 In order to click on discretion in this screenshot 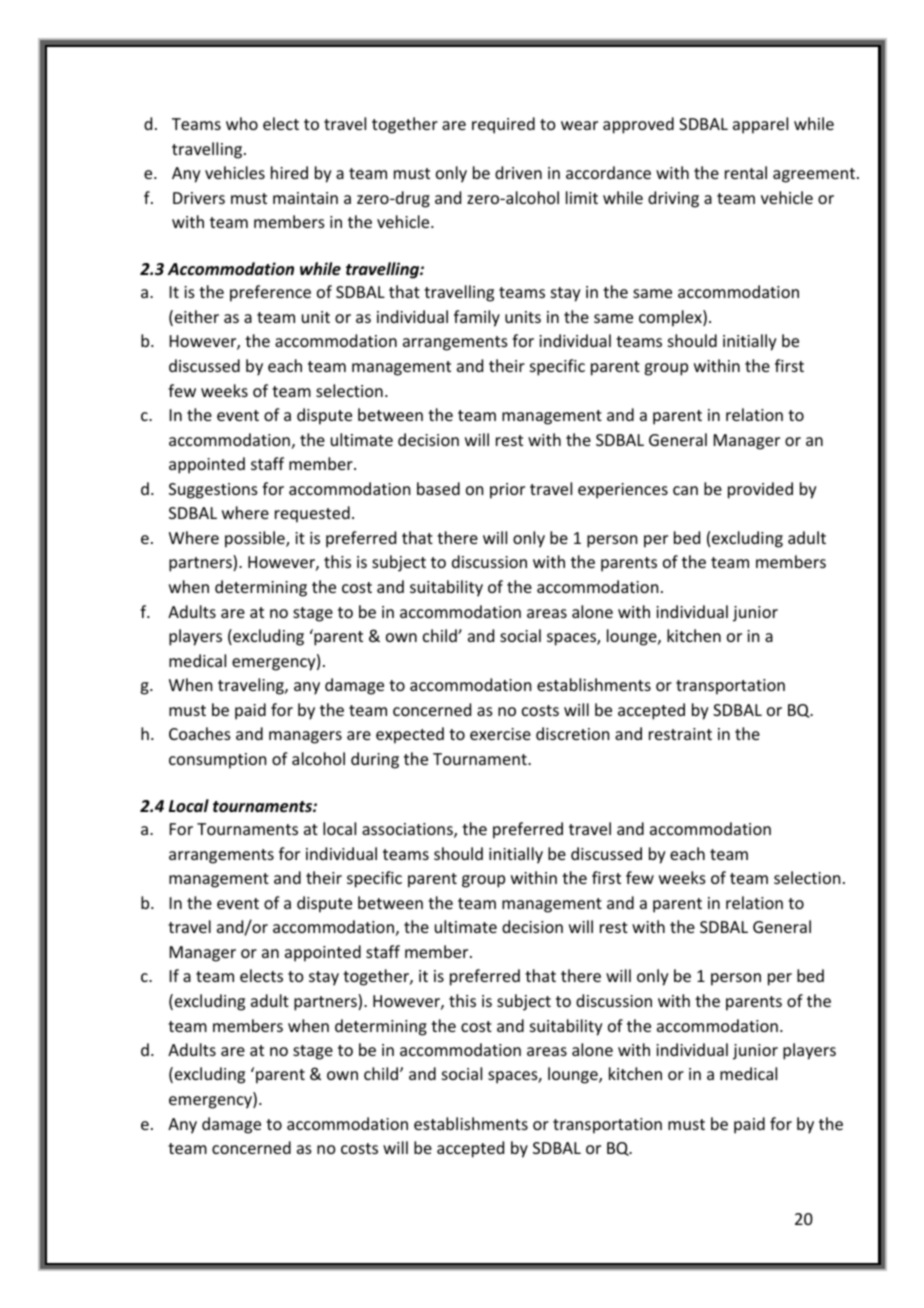, I will do `click(572, 733)`.
